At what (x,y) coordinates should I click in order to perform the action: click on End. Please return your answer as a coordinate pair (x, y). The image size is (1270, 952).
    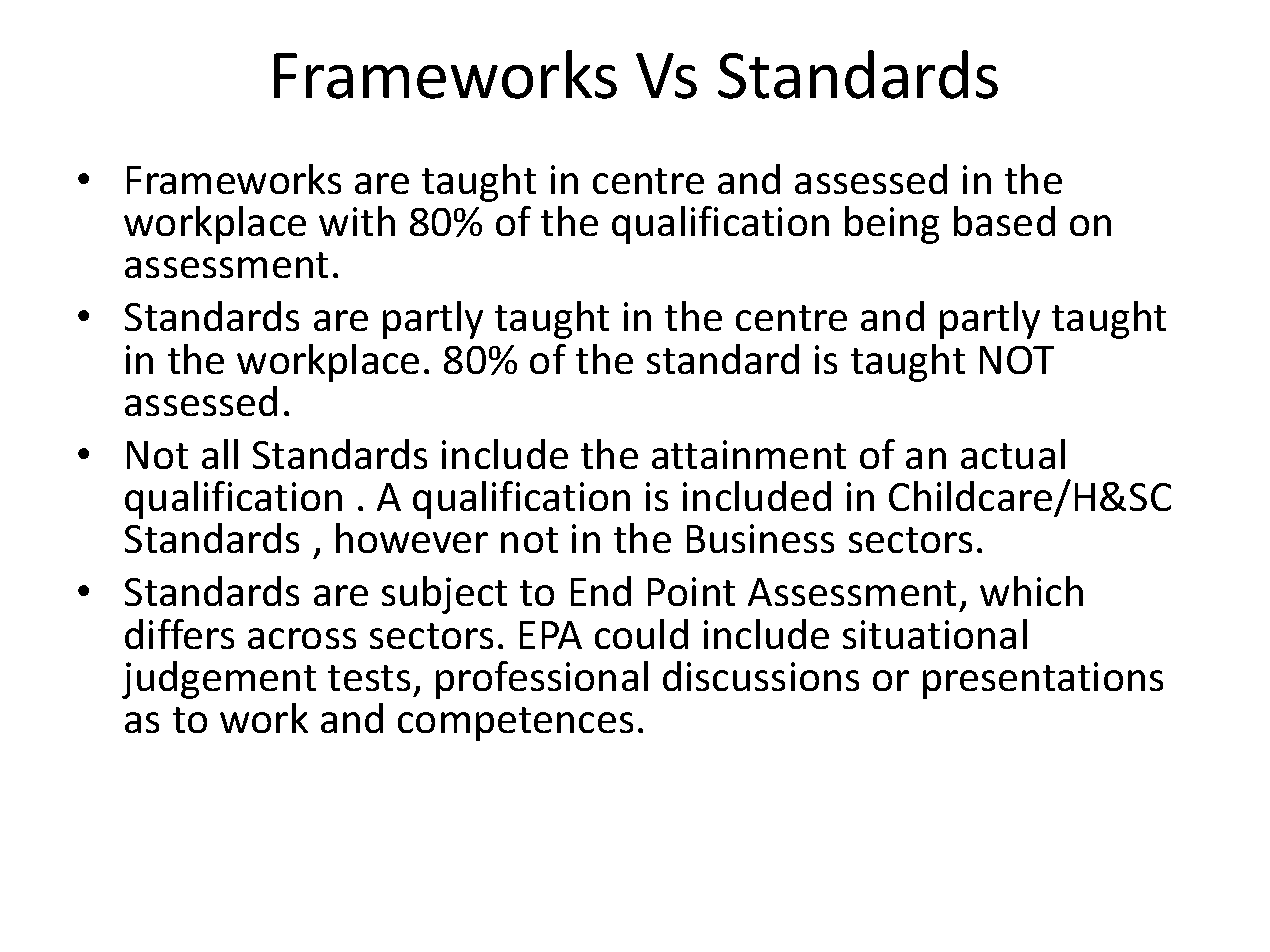
    Looking at the image, I should click on (601, 591).
